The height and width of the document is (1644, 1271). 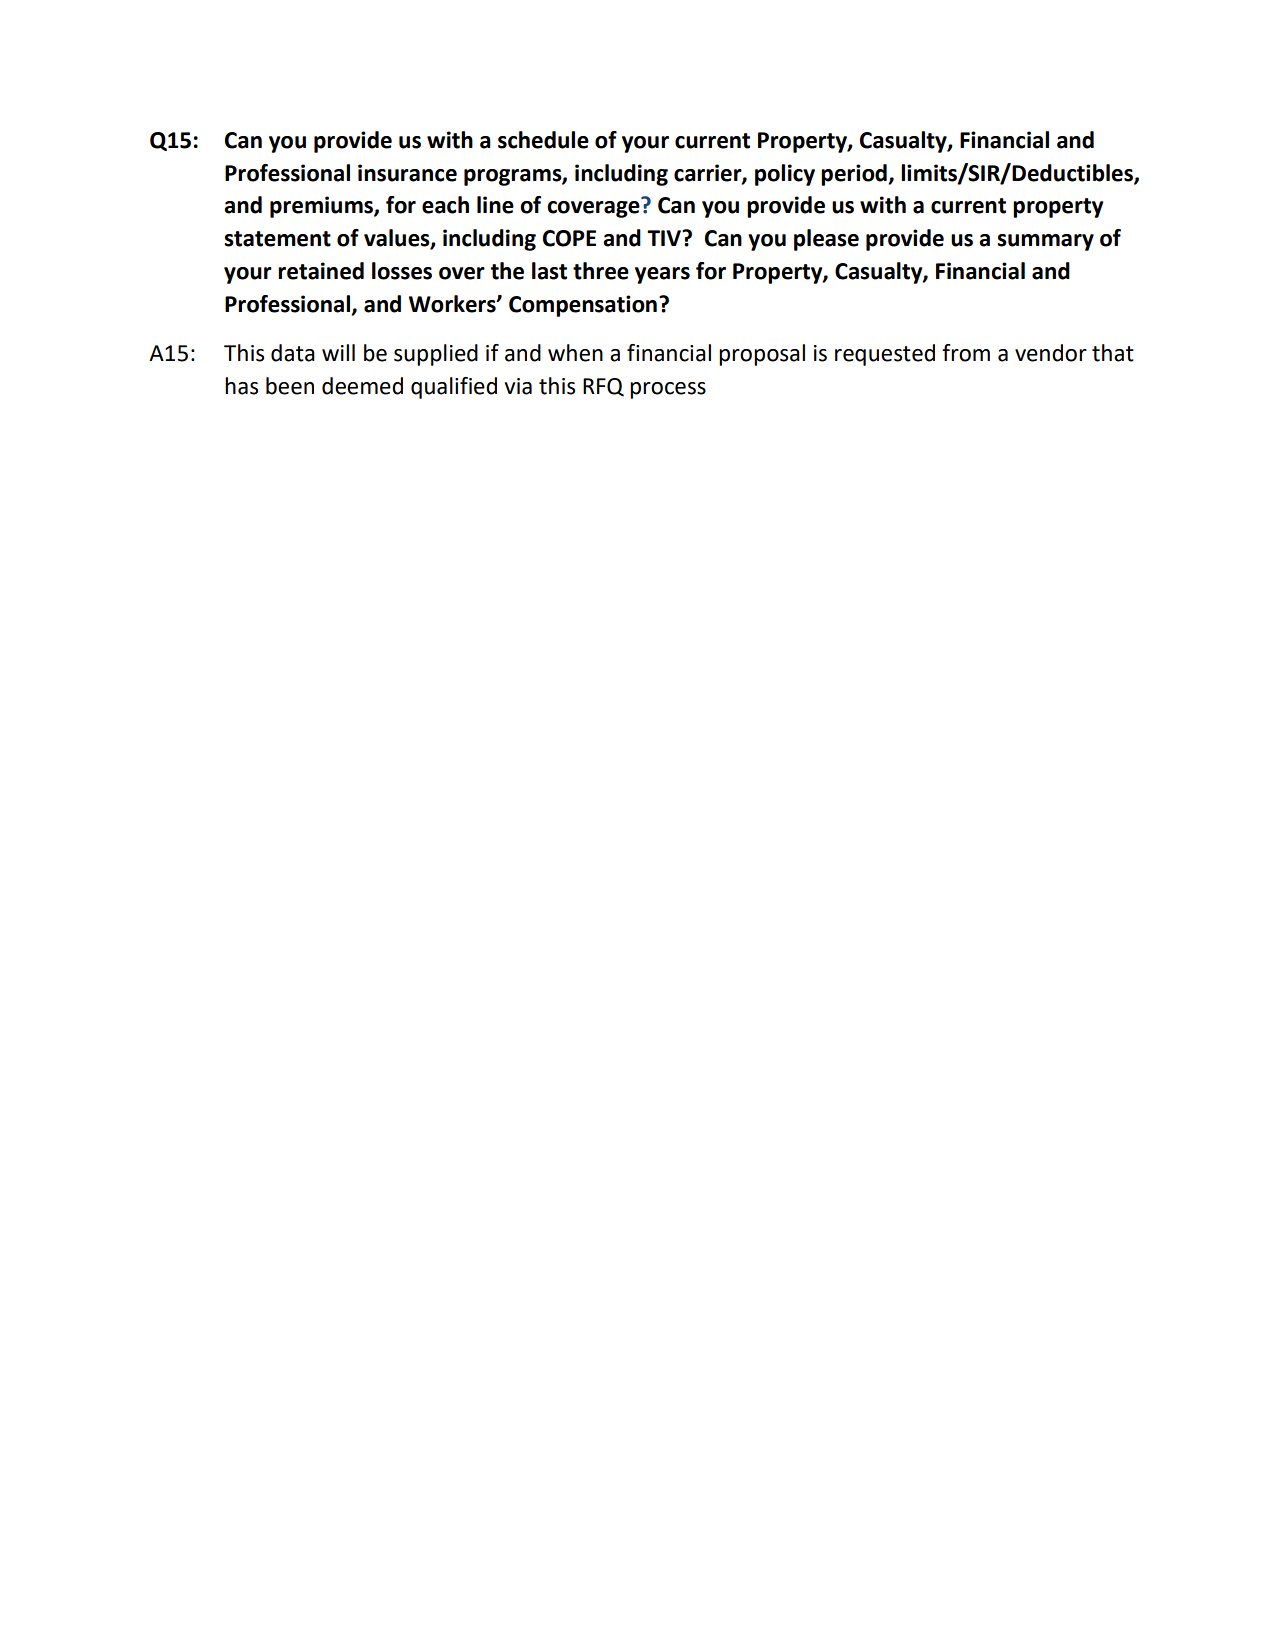 What do you see at coordinates (277, 239) in the document?
I see `statement` at bounding box center [277, 239].
